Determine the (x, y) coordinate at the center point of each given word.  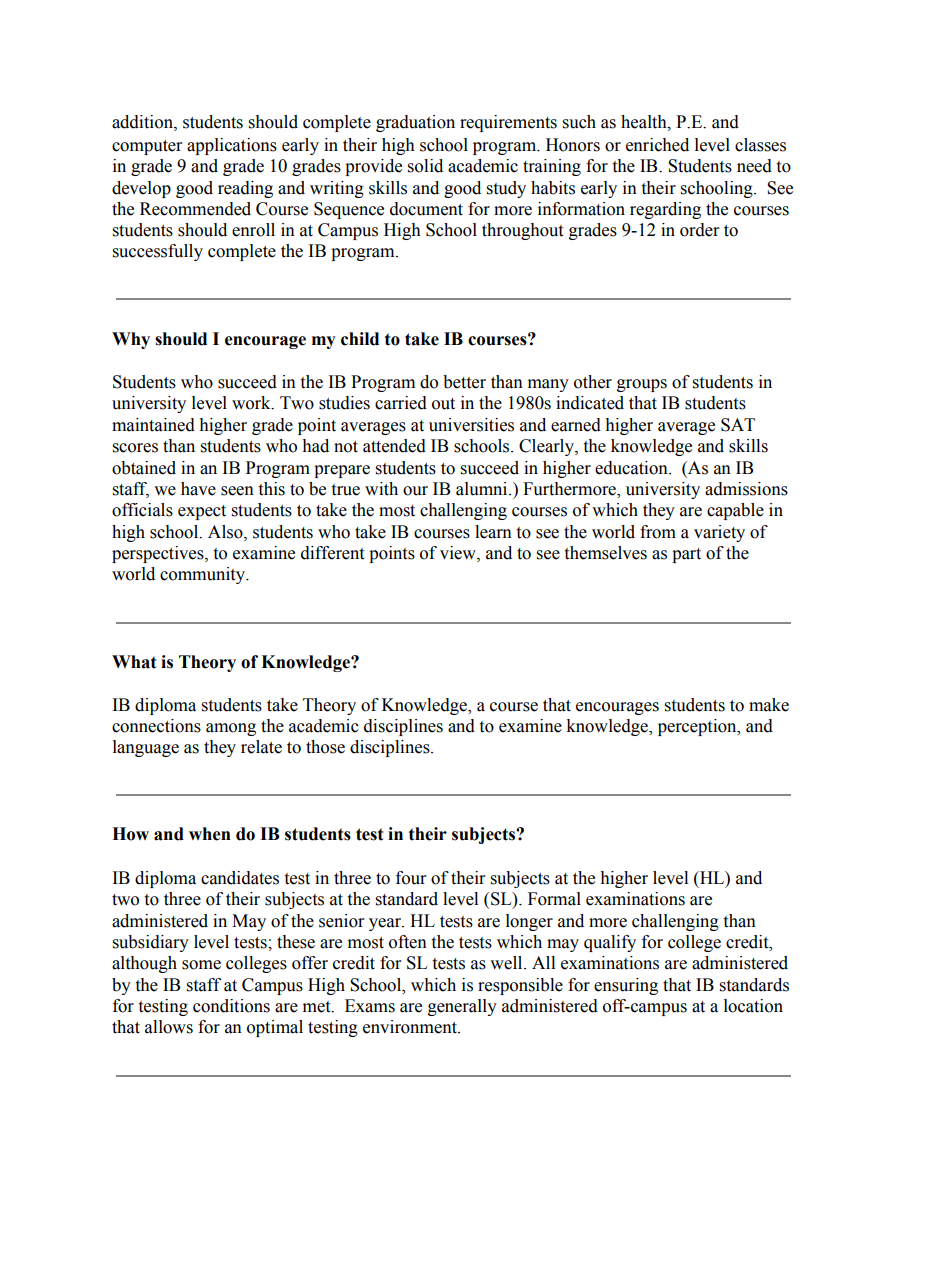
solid (425, 166)
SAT (738, 425)
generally (462, 1007)
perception (698, 727)
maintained (153, 425)
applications (232, 146)
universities (471, 425)
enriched (657, 145)
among (231, 729)
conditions (231, 1006)
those (325, 747)
